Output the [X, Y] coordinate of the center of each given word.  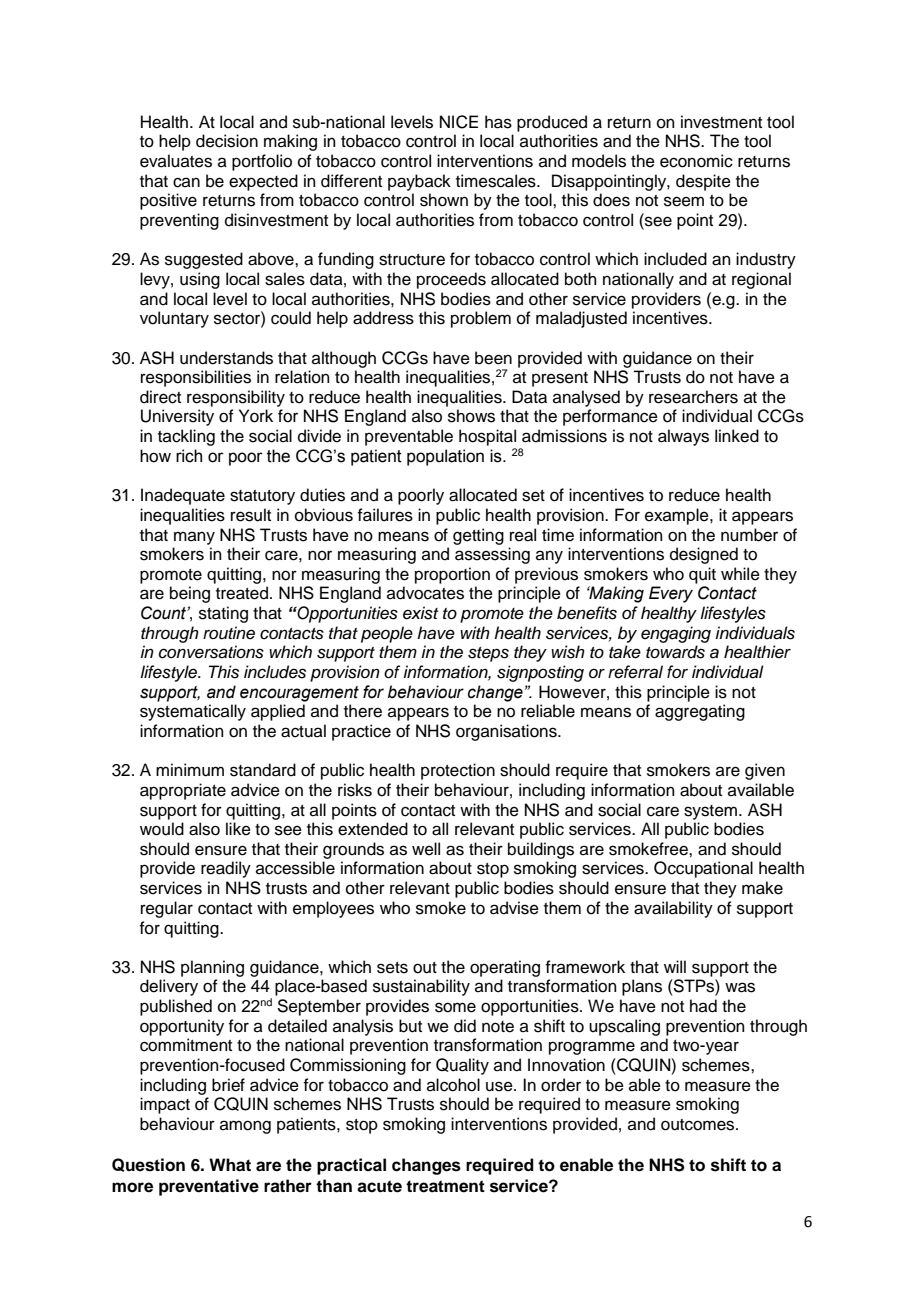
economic [696, 161]
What [230, 1165]
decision [227, 141]
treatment [445, 1186]
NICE [459, 122]
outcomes [699, 1125]
